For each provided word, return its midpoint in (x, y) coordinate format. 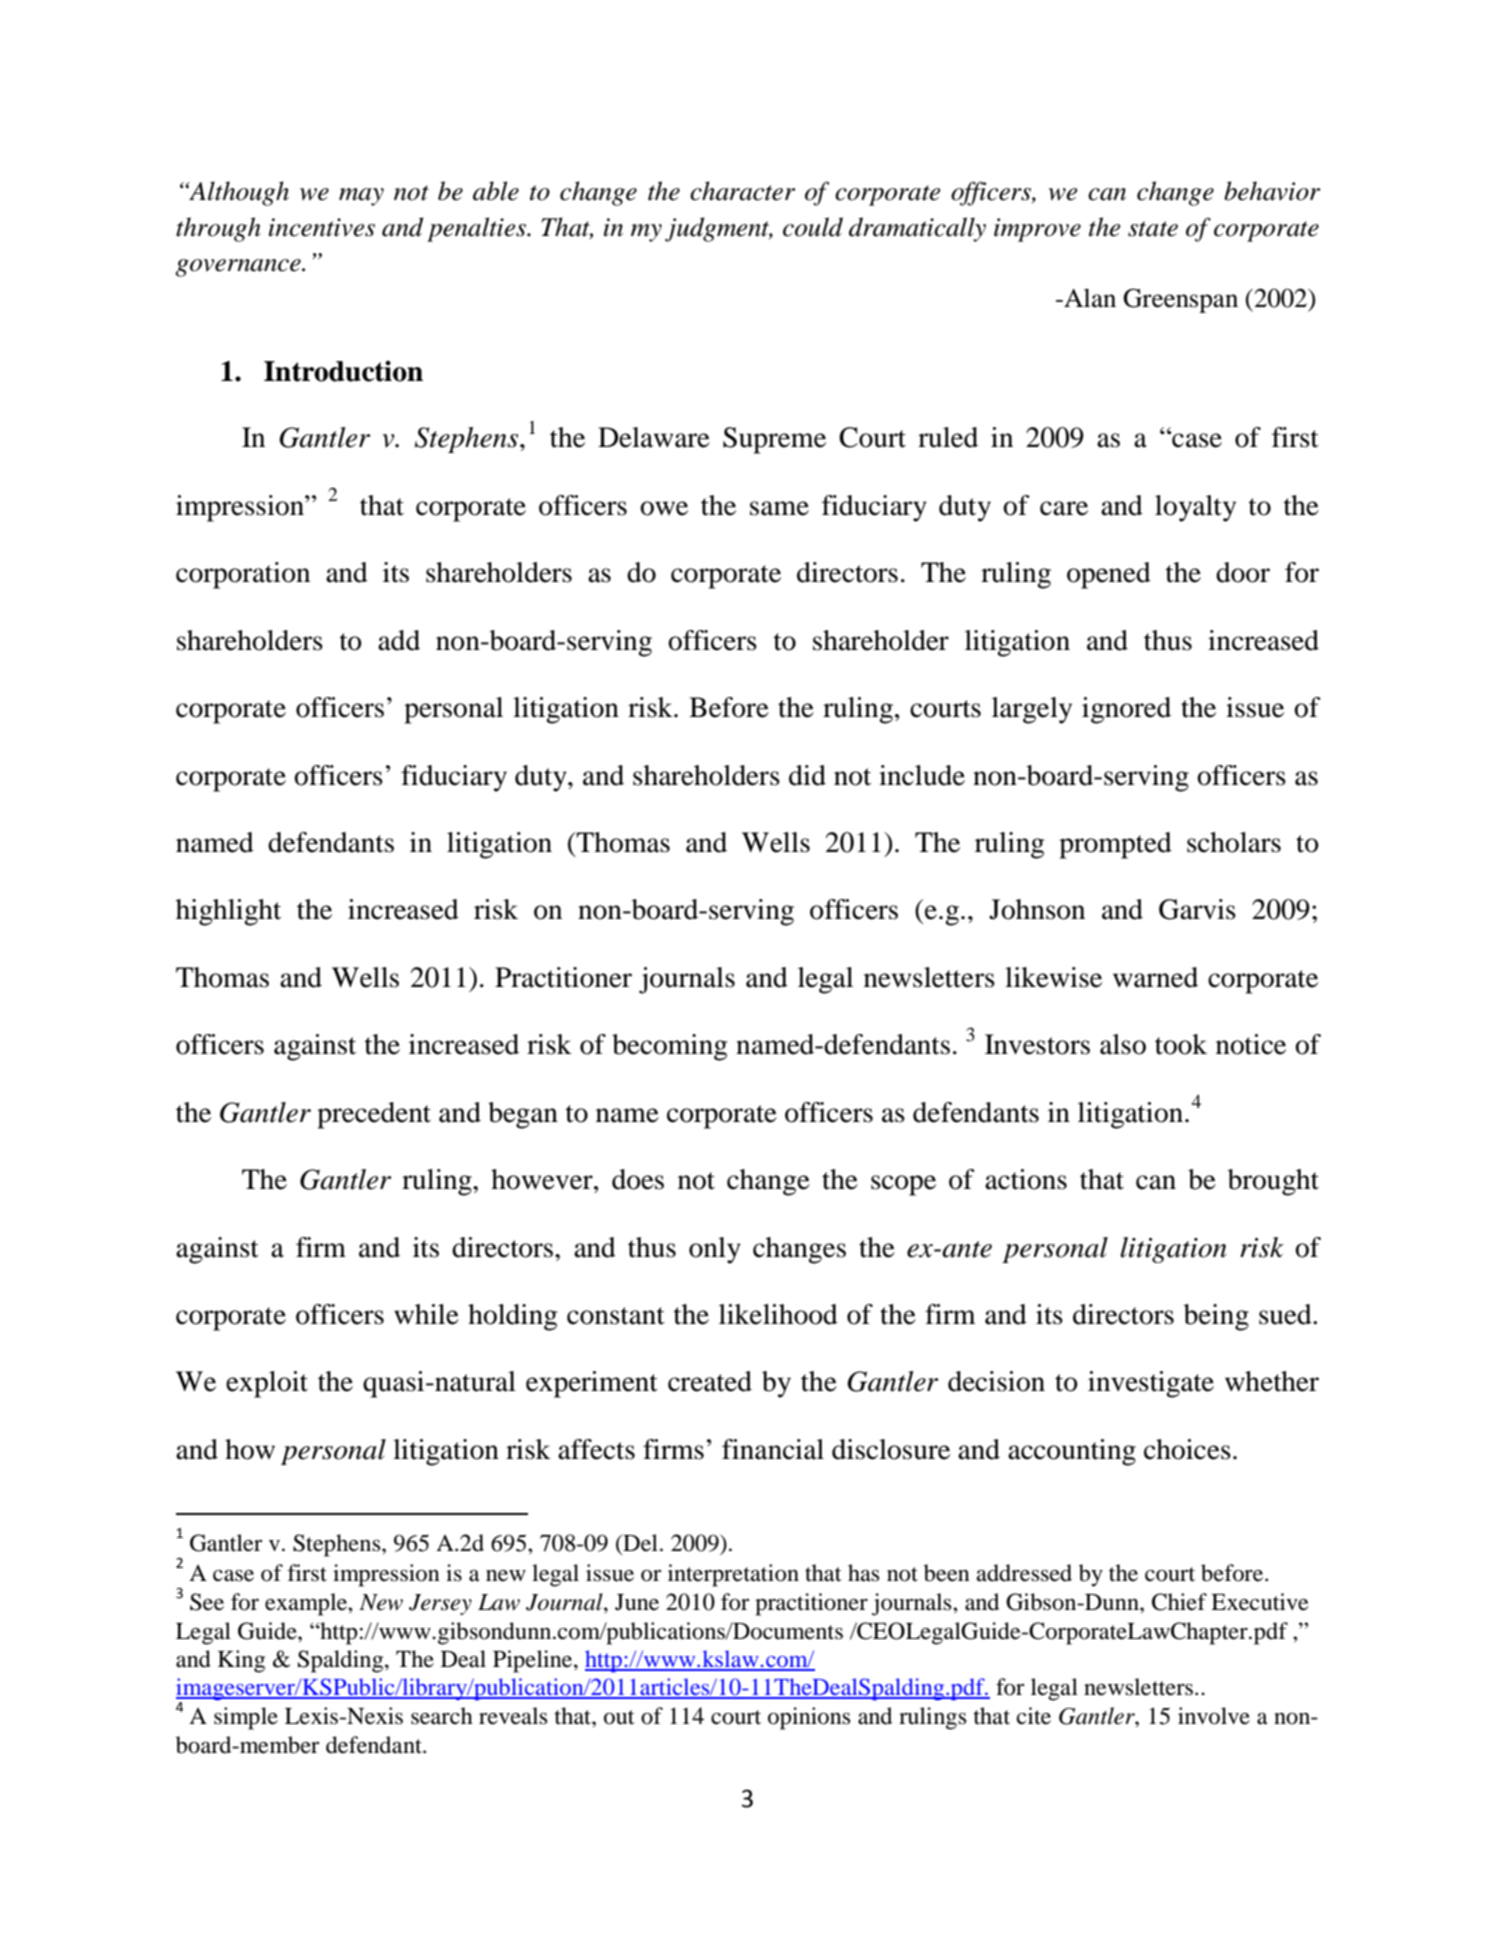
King (241, 1661)
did (807, 775)
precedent (374, 1115)
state (1153, 229)
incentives (322, 227)
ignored (1126, 710)
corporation (243, 575)
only (715, 1250)
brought (1273, 1182)
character (742, 191)
